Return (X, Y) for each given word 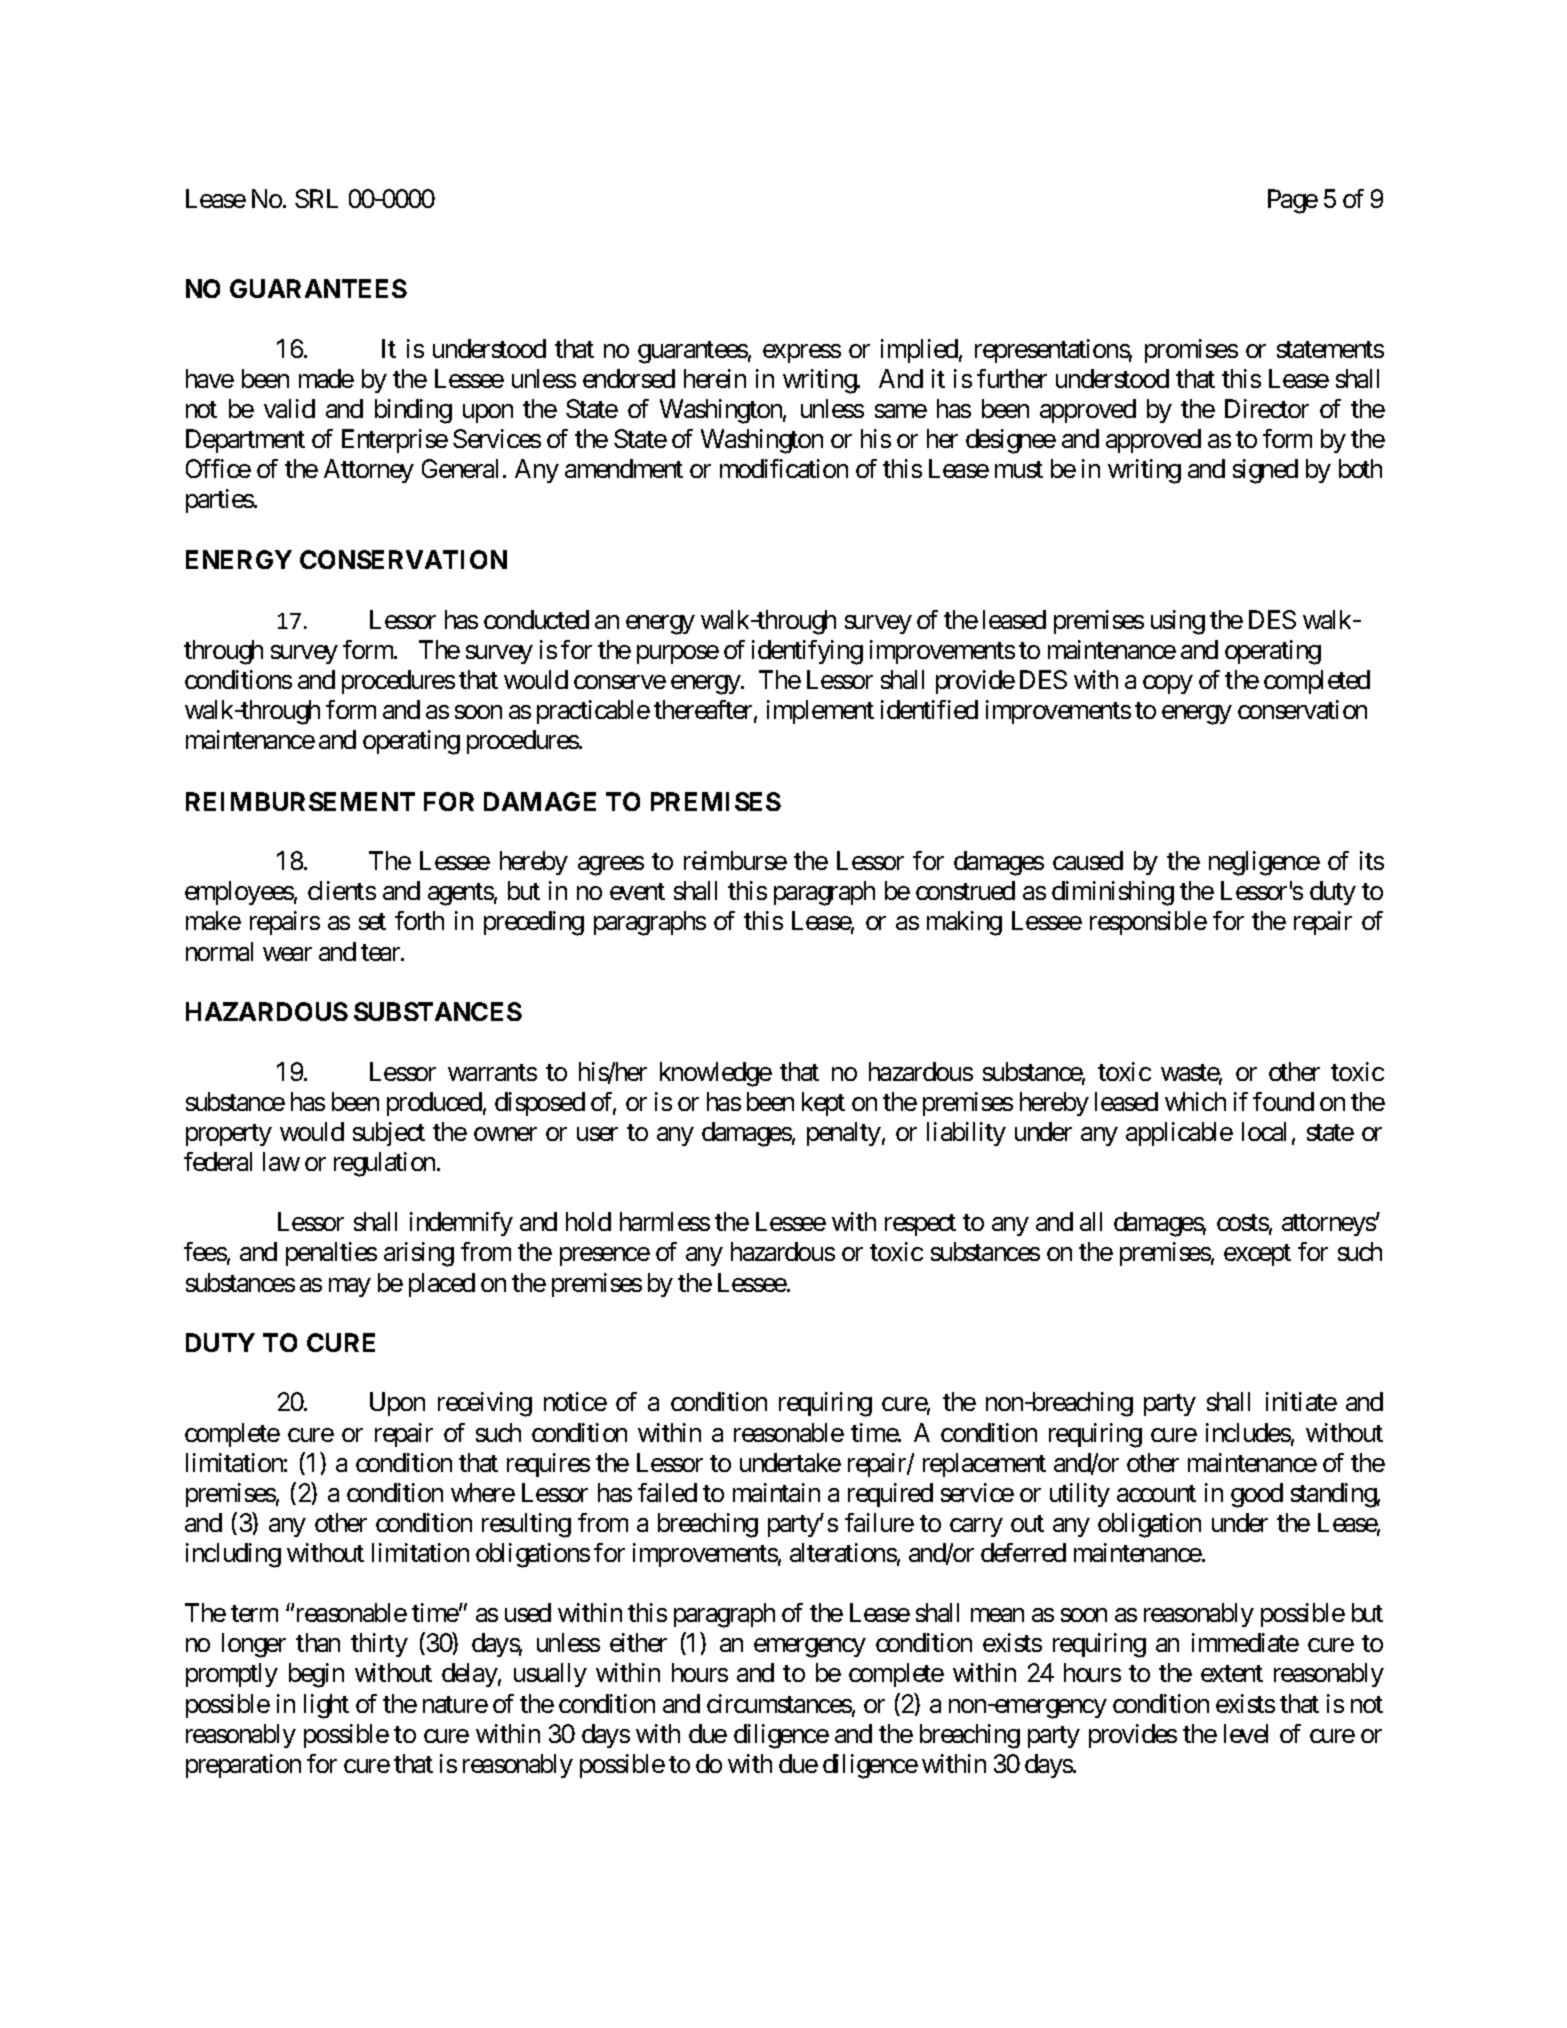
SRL (316, 198)
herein (715, 378)
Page (1293, 201)
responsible (1148, 923)
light (326, 1706)
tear (381, 952)
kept (823, 1104)
